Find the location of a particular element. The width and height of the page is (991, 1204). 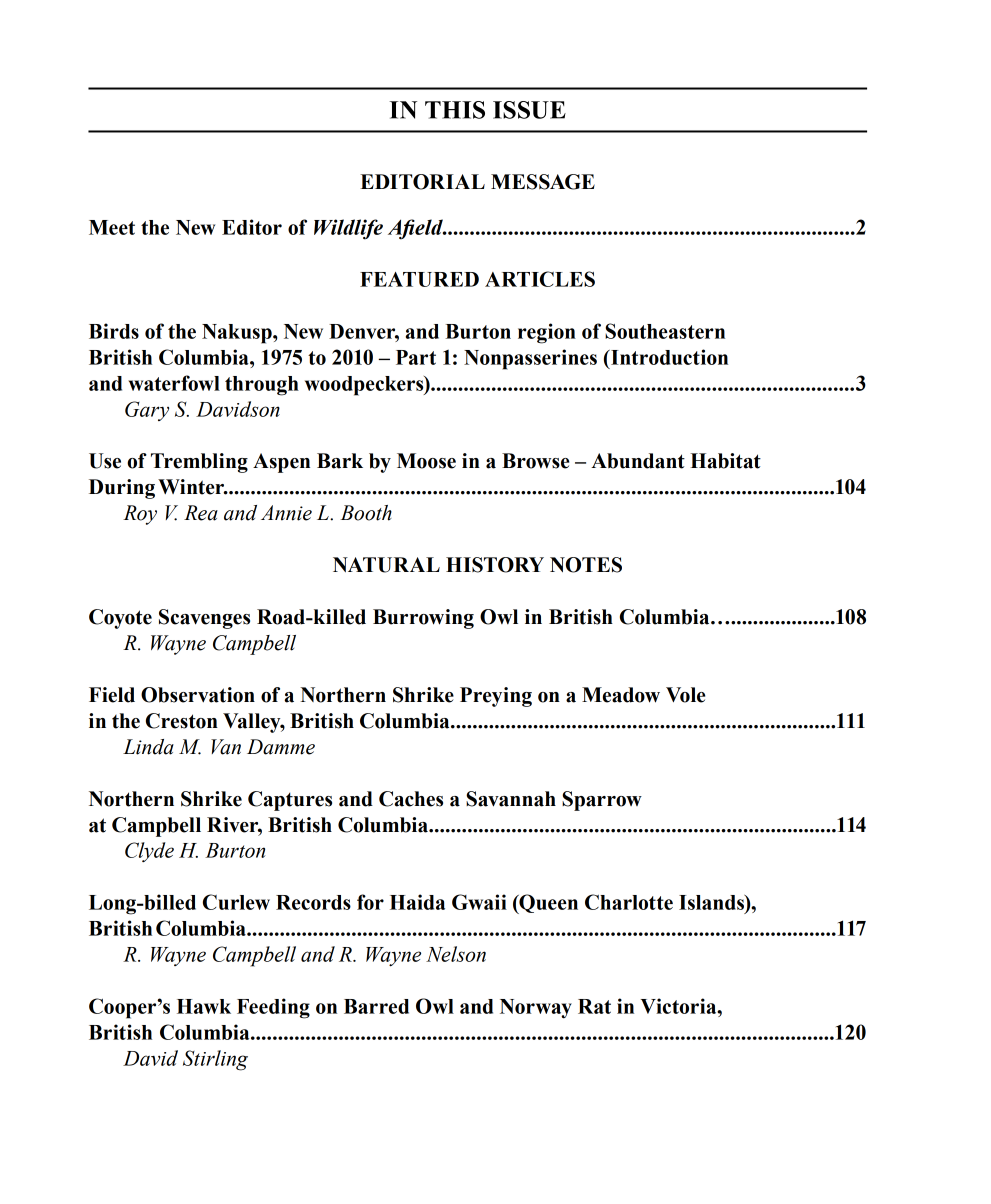

THIS is located at coordinates (455, 110).
